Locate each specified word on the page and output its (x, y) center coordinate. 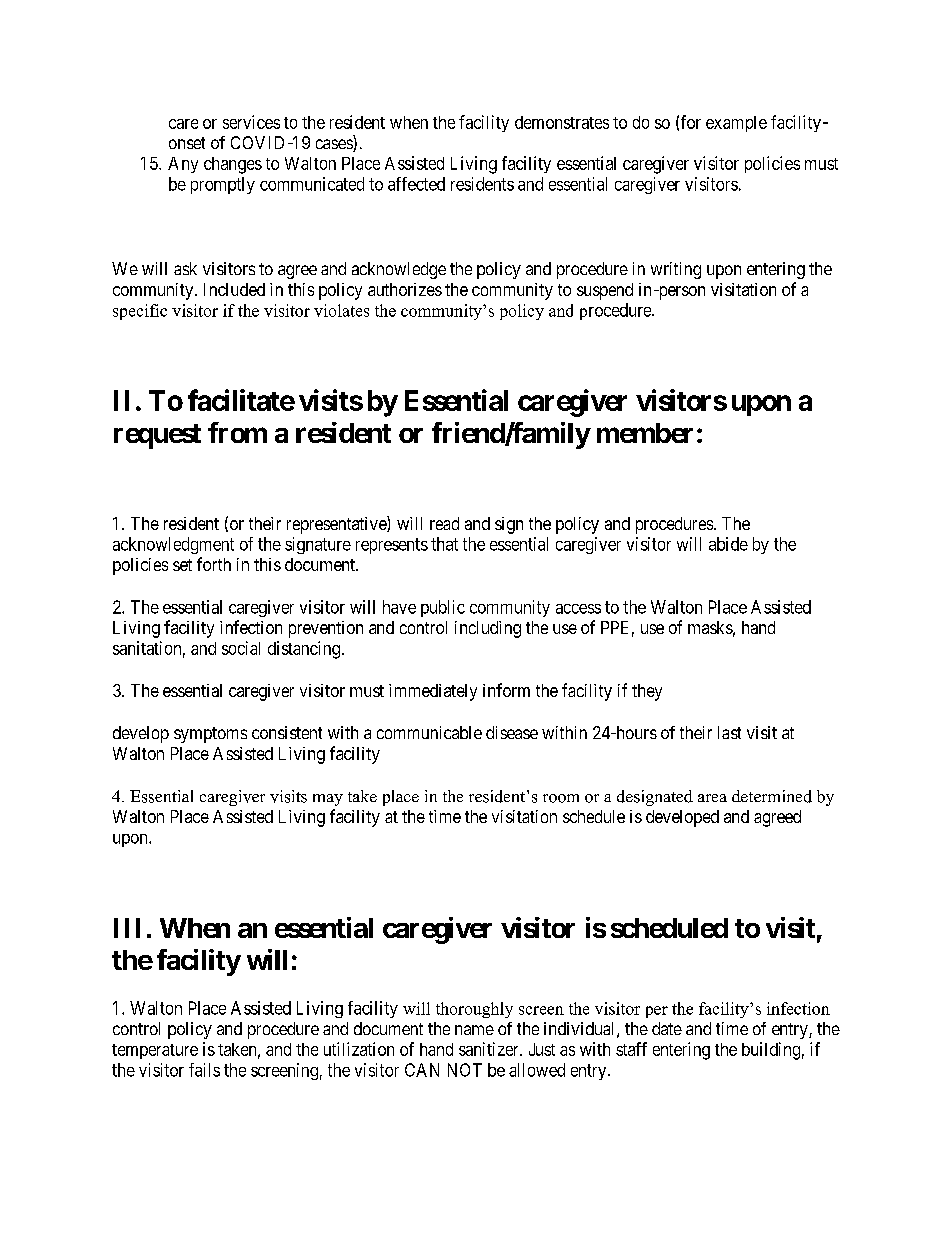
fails (204, 1070)
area (712, 798)
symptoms (210, 735)
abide (728, 544)
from (237, 432)
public (443, 608)
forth (214, 564)
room (561, 798)
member (645, 433)
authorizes (405, 289)
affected (416, 184)
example (736, 124)
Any (183, 165)
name (474, 1030)
